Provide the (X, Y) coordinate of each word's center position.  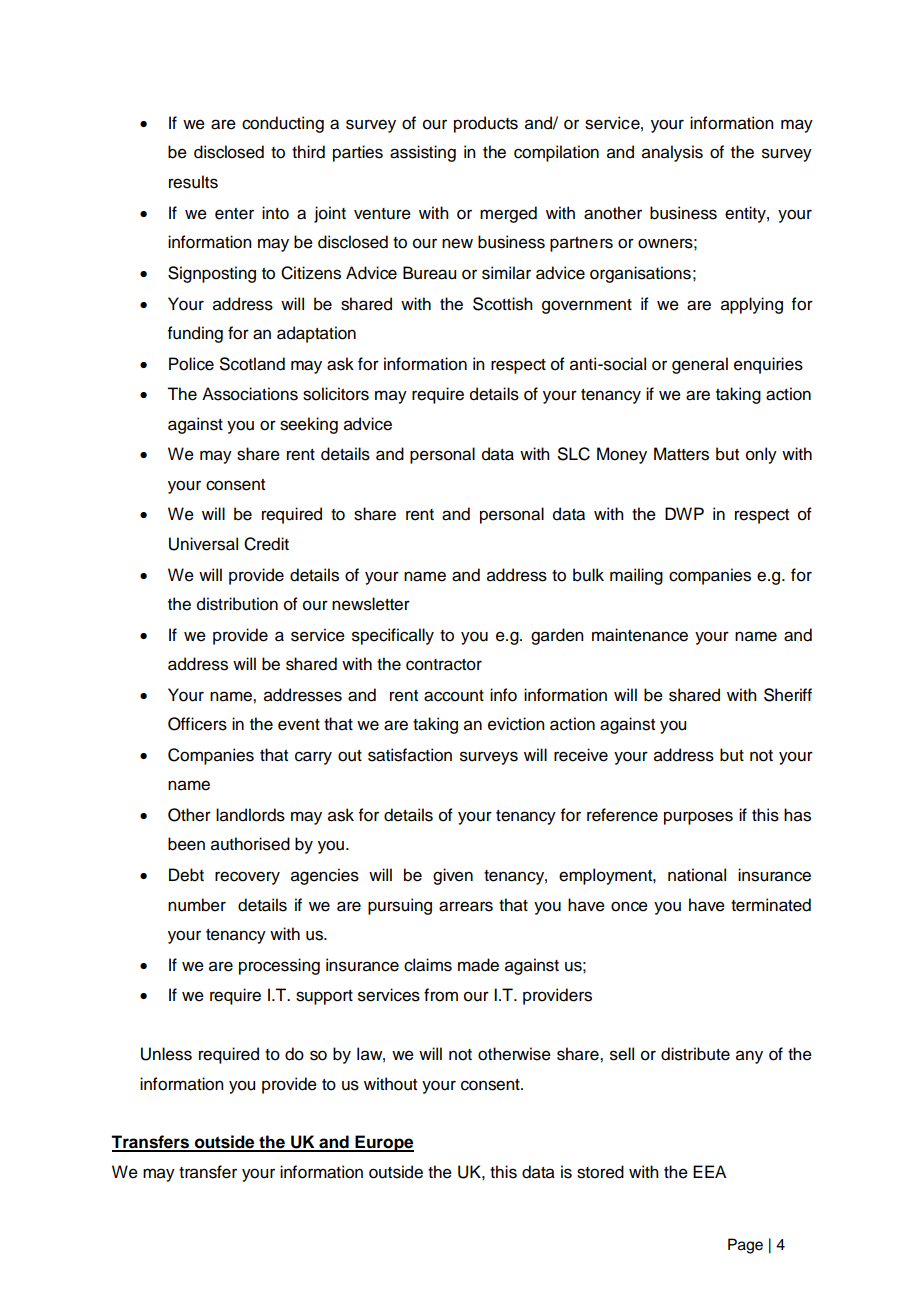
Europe (383, 1143)
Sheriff (788, 695)
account (454, 696)
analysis (672, 153)
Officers (197, 724)
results (193, 182)
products (486, 124)
